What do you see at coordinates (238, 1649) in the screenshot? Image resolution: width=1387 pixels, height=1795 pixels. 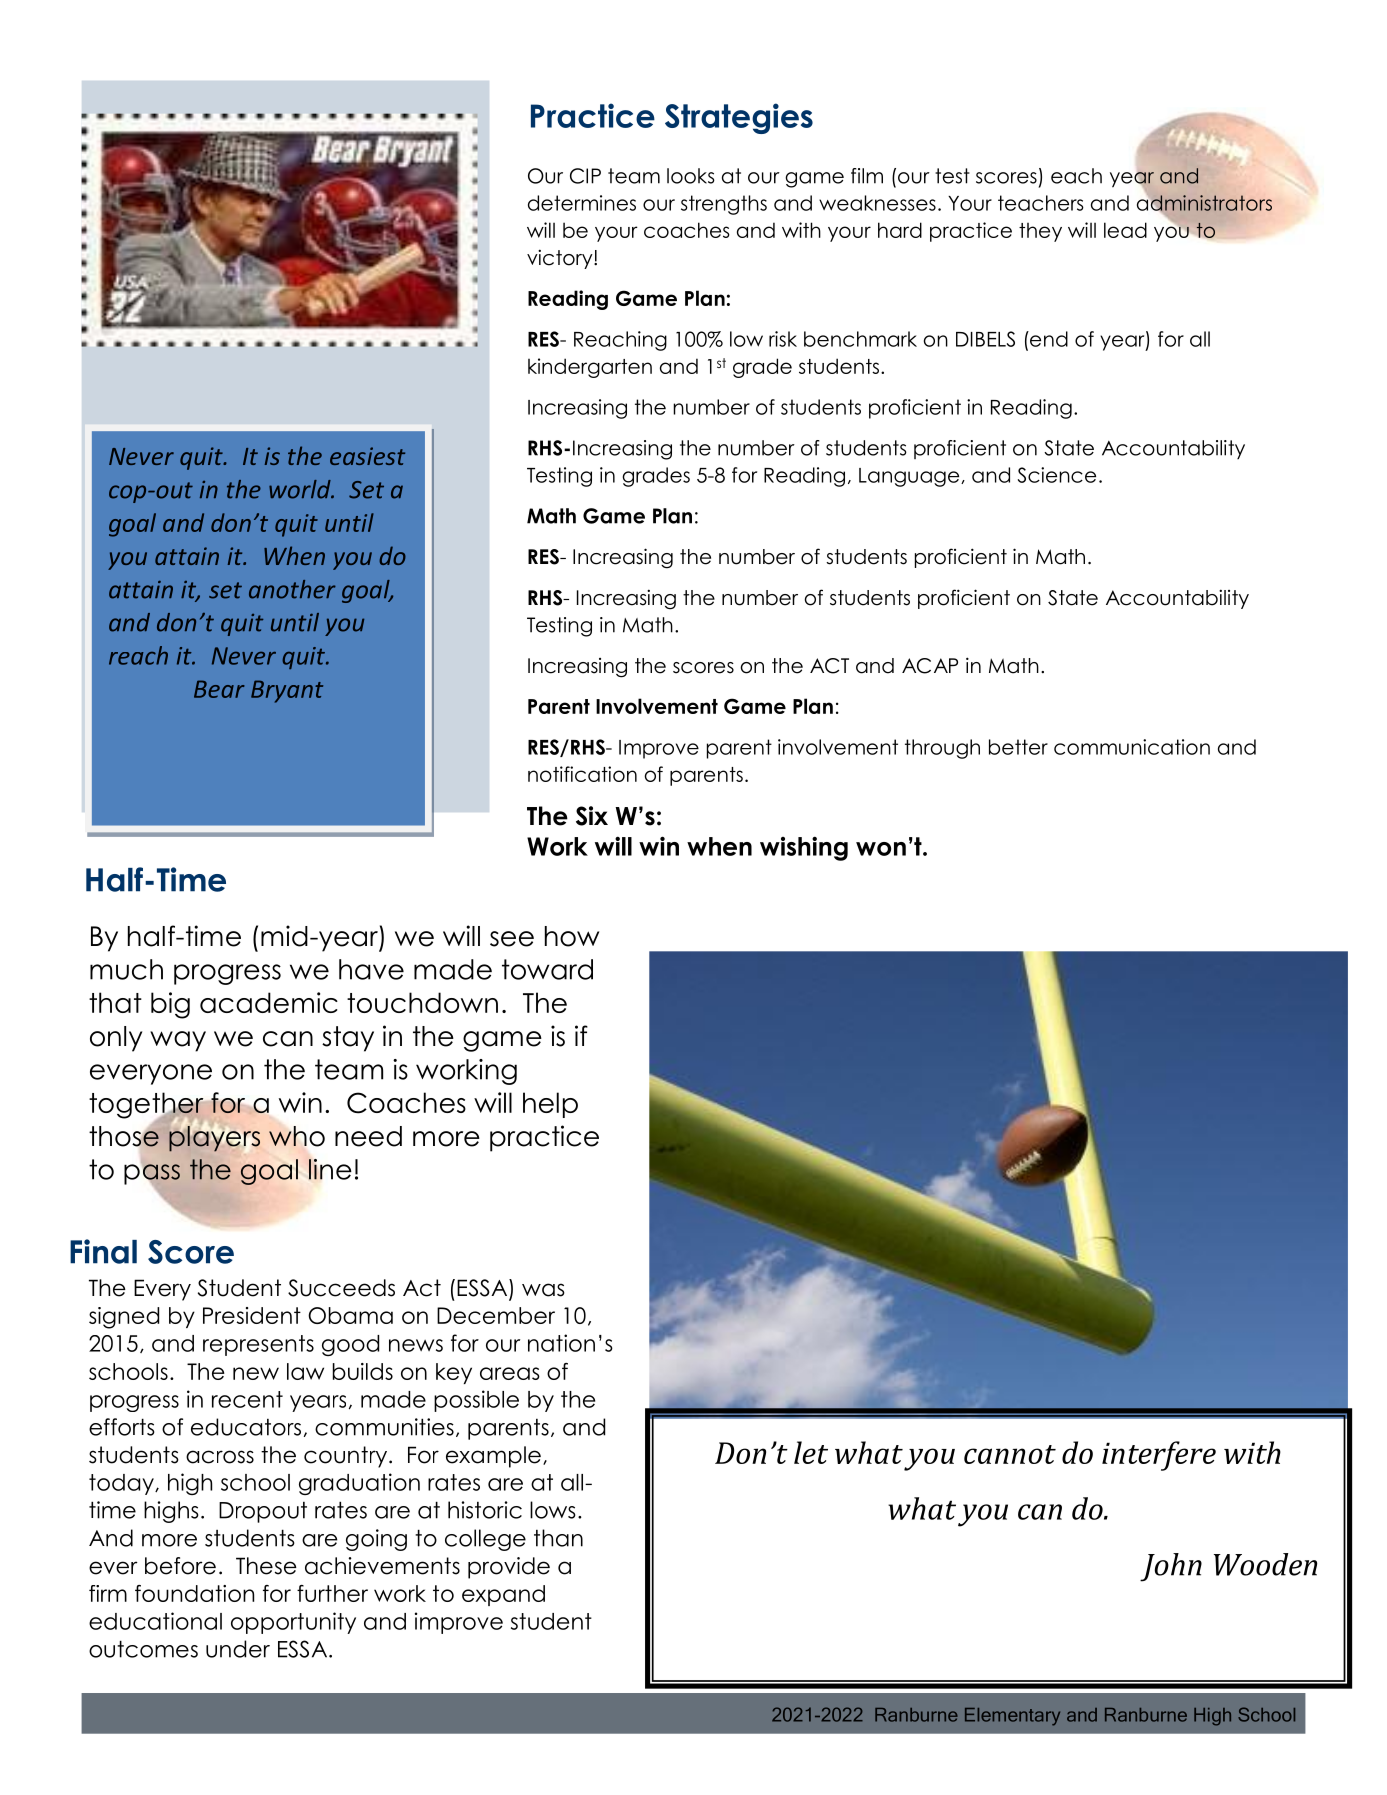 I see `under` at bounding box center [238, 1649].
